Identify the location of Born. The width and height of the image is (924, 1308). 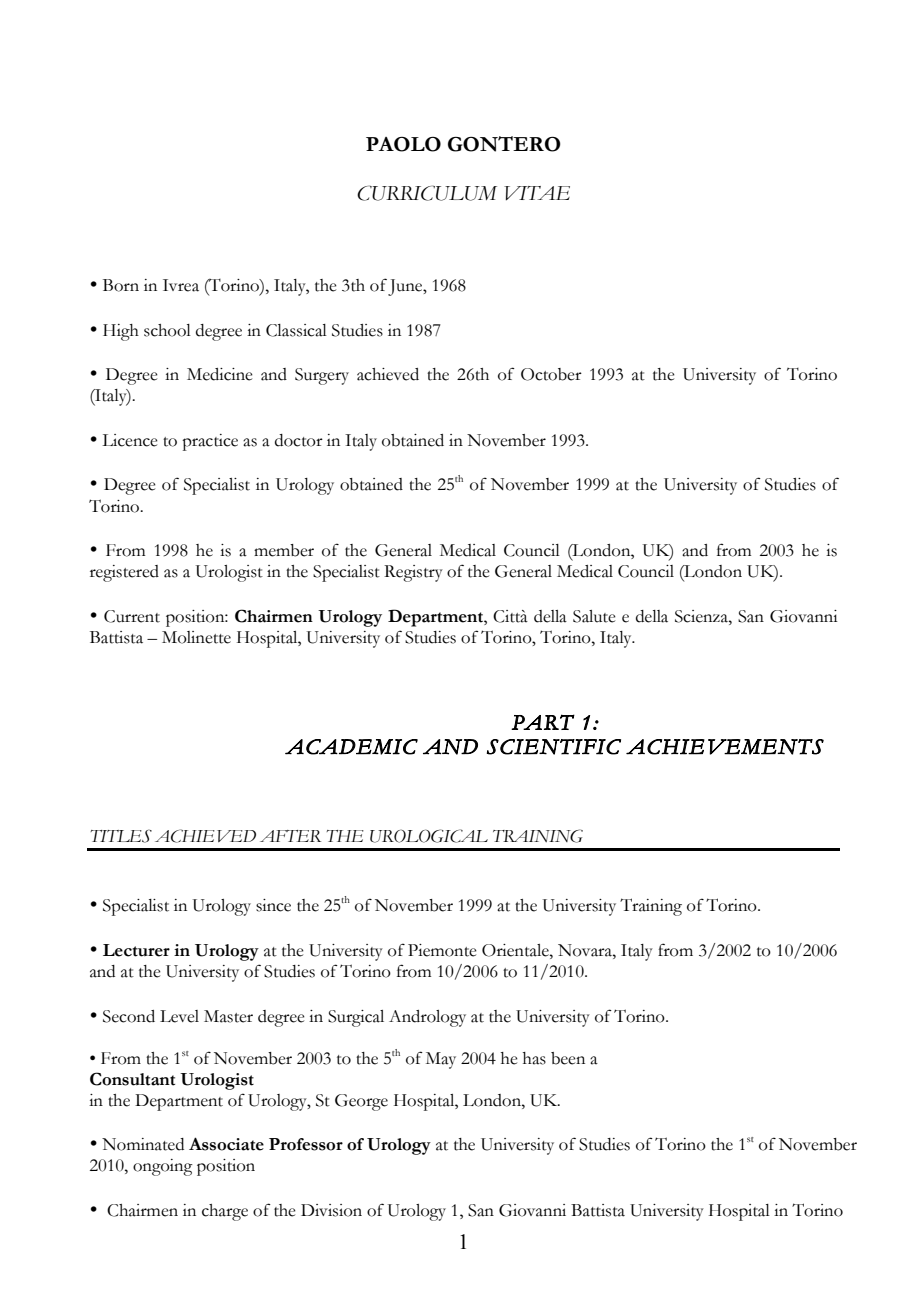
(121, 285).
